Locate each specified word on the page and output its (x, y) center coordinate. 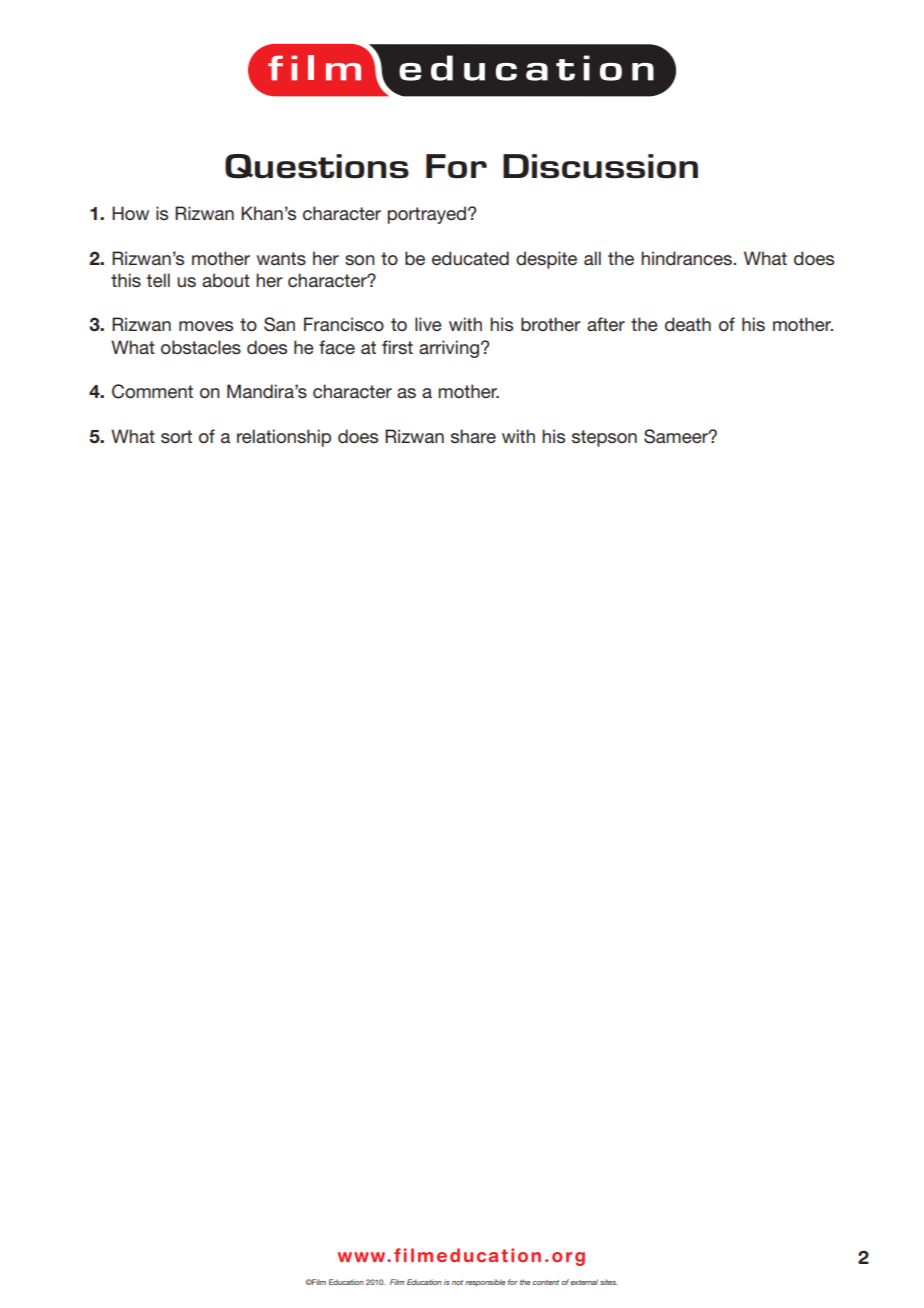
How (130, 213)
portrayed (427, 215)
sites (608, 1282)
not (457, 1282)
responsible (485, 1282)
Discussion (600, 166)
